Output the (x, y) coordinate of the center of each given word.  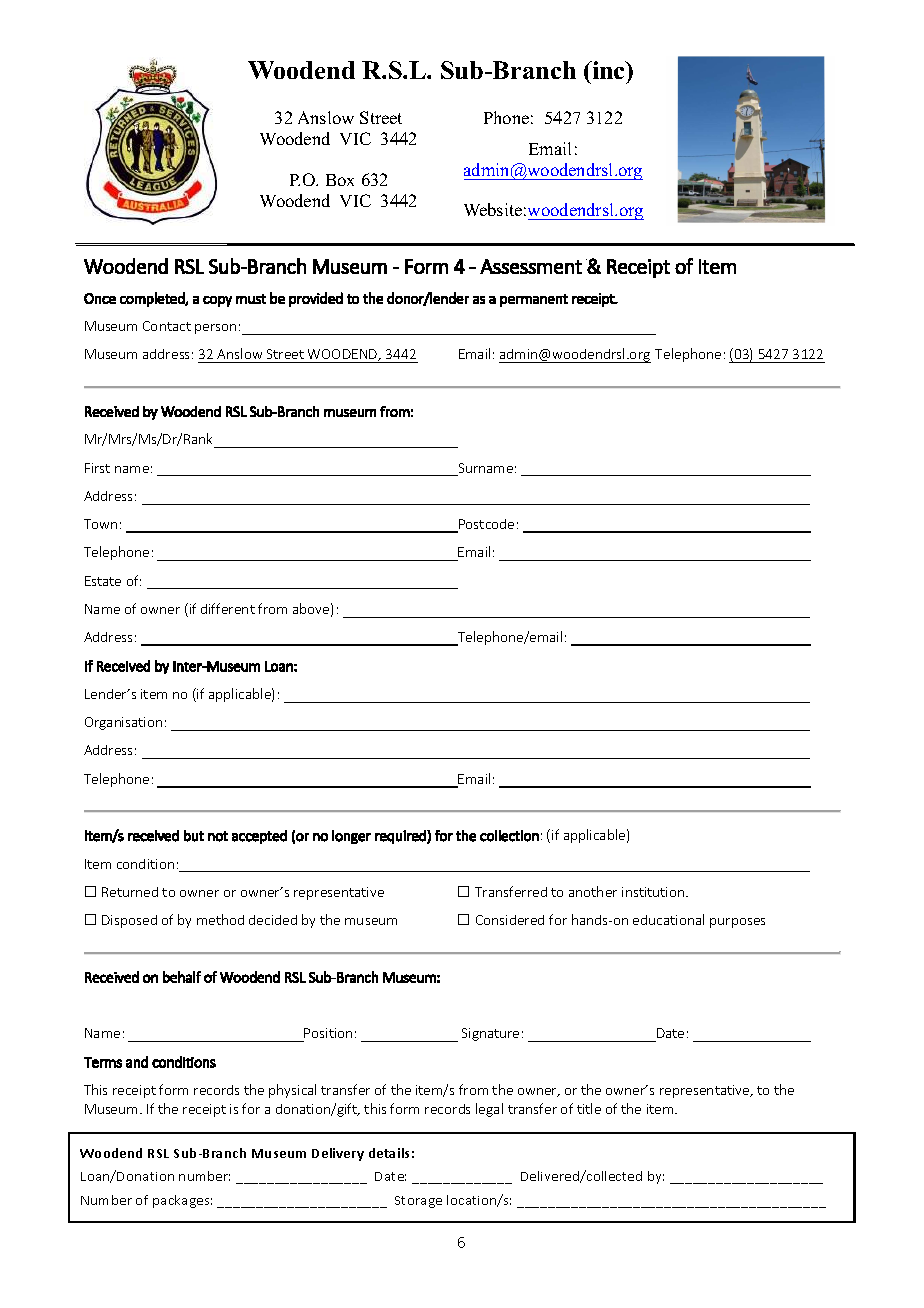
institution (654, 892)
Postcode (485, 525)
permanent (534, 300)
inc (608, 70)
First (97, 468)
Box (340, 180)
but (194, 836)
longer (351, 837)
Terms (103, 1062)
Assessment (531, 266)
